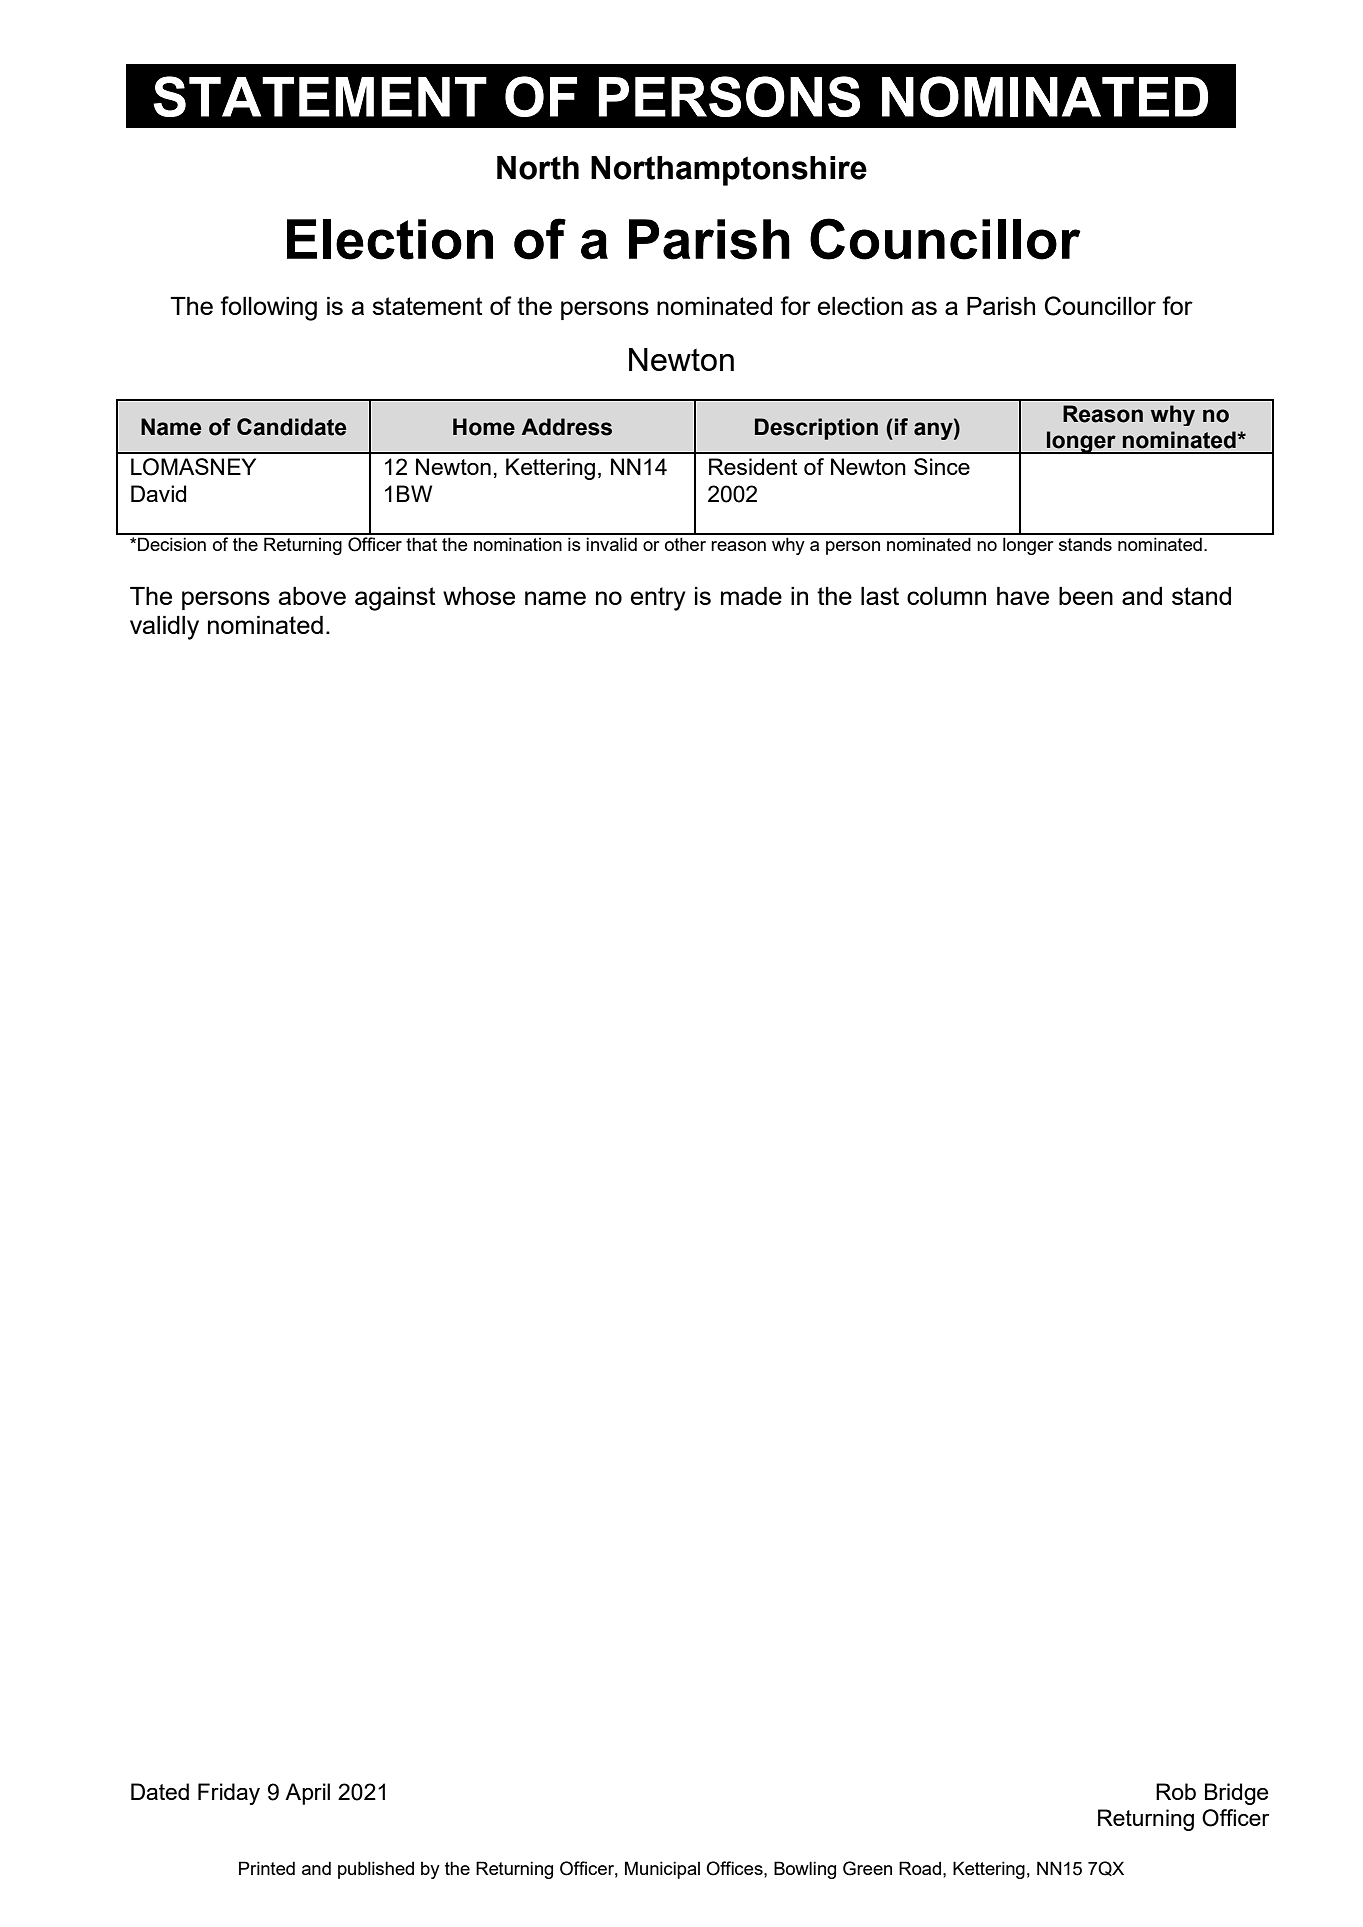 The height and width of the page is (1927, 1363). What do you see at coordinates (1176, 1791) in the page?
I see `Rob` at bounding box center [1176, 1791].
